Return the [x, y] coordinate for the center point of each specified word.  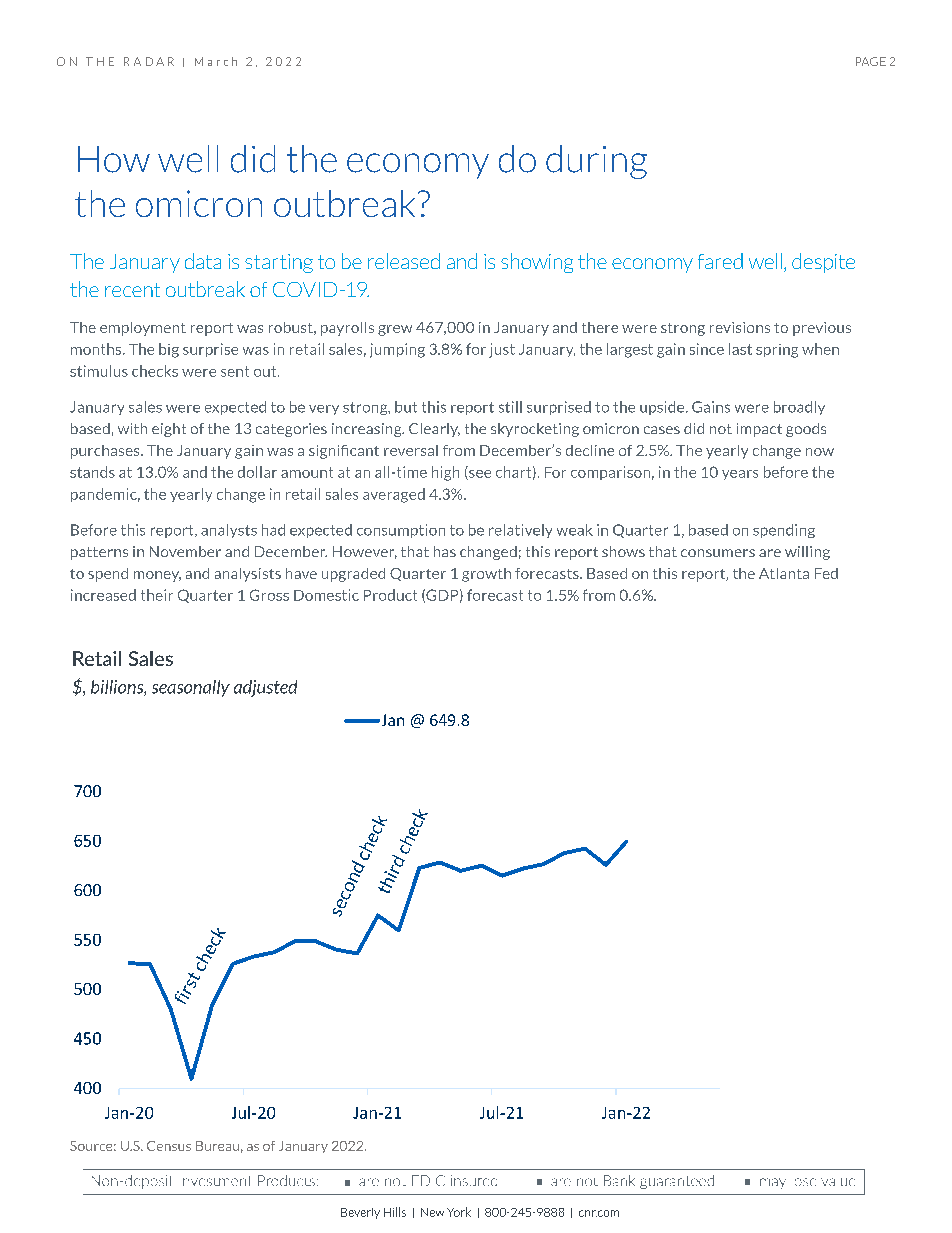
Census [169, 1146]
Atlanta [784, 573]
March [216, 61]
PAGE [871, 61]
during [596, 162]
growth [486, 575]
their [157, 595]
